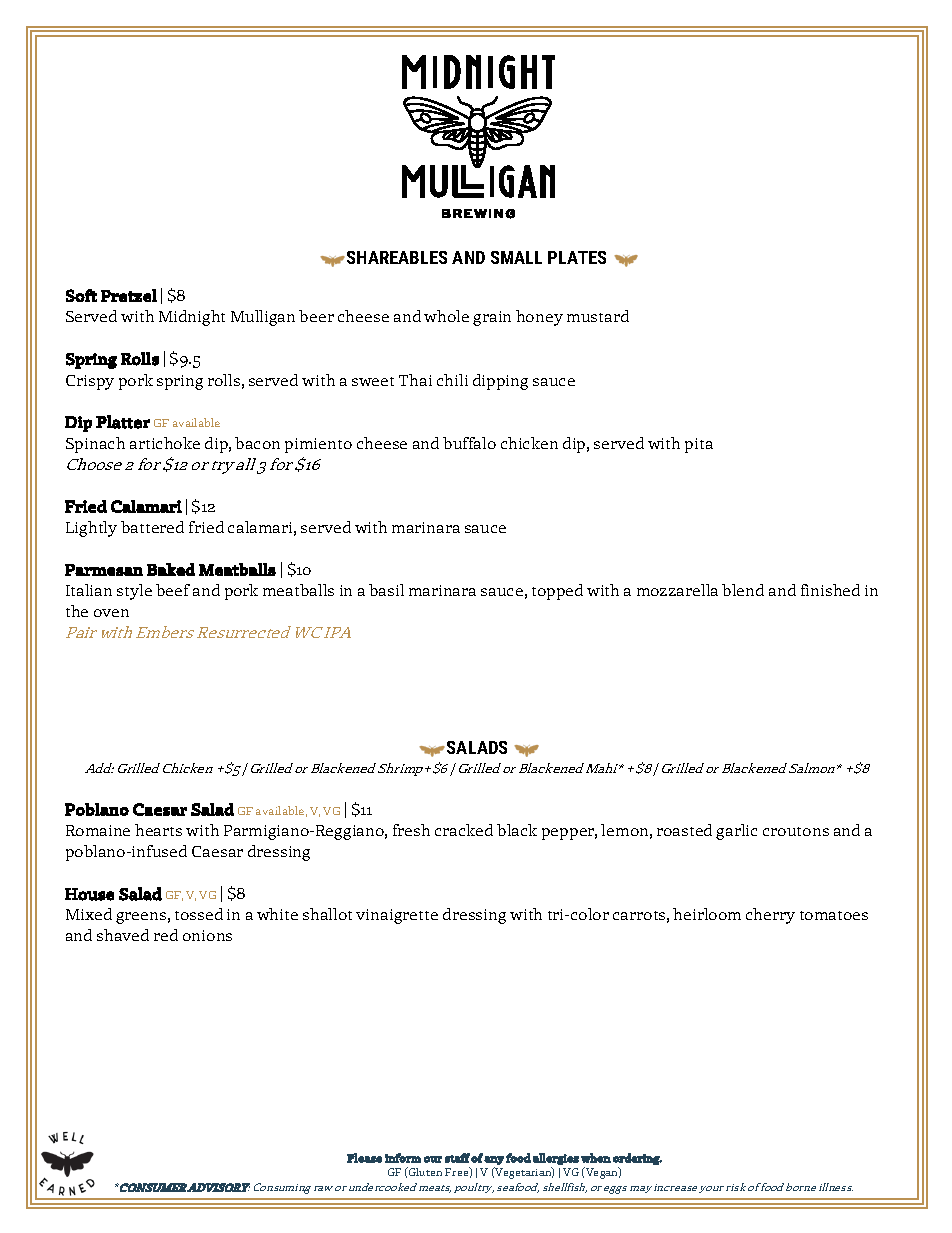 Image resolution: width=952 pixels, height=1233 pixels. What do you see at coordinates (192, 318) in the screenshot?
I see `Midnight` at bounding box center [192, 318].
